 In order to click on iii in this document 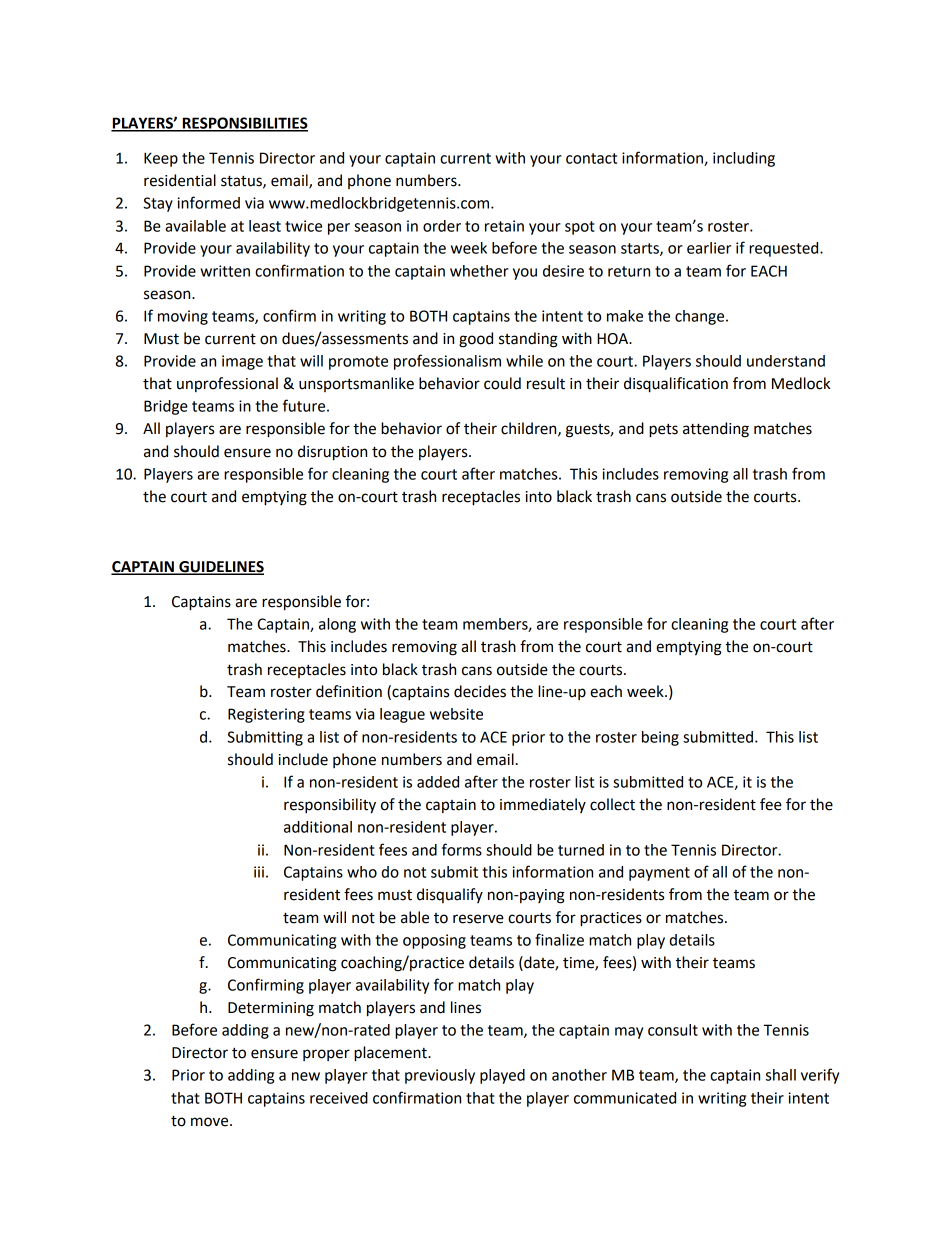, I will do `click(259, 872)`.
